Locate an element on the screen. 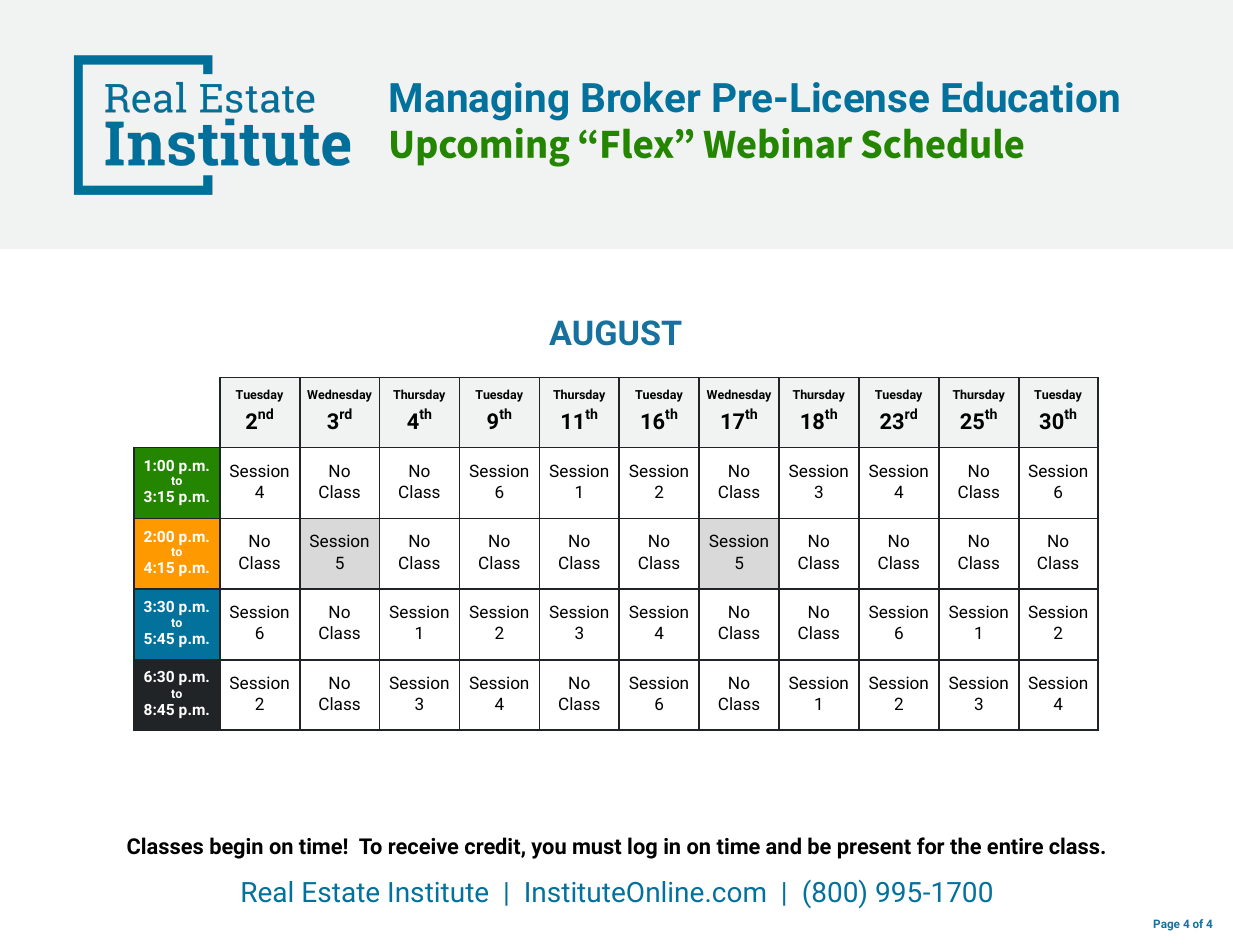 This screenshot has width=1233, height=952. receive is located at coordinates (424, 846).
